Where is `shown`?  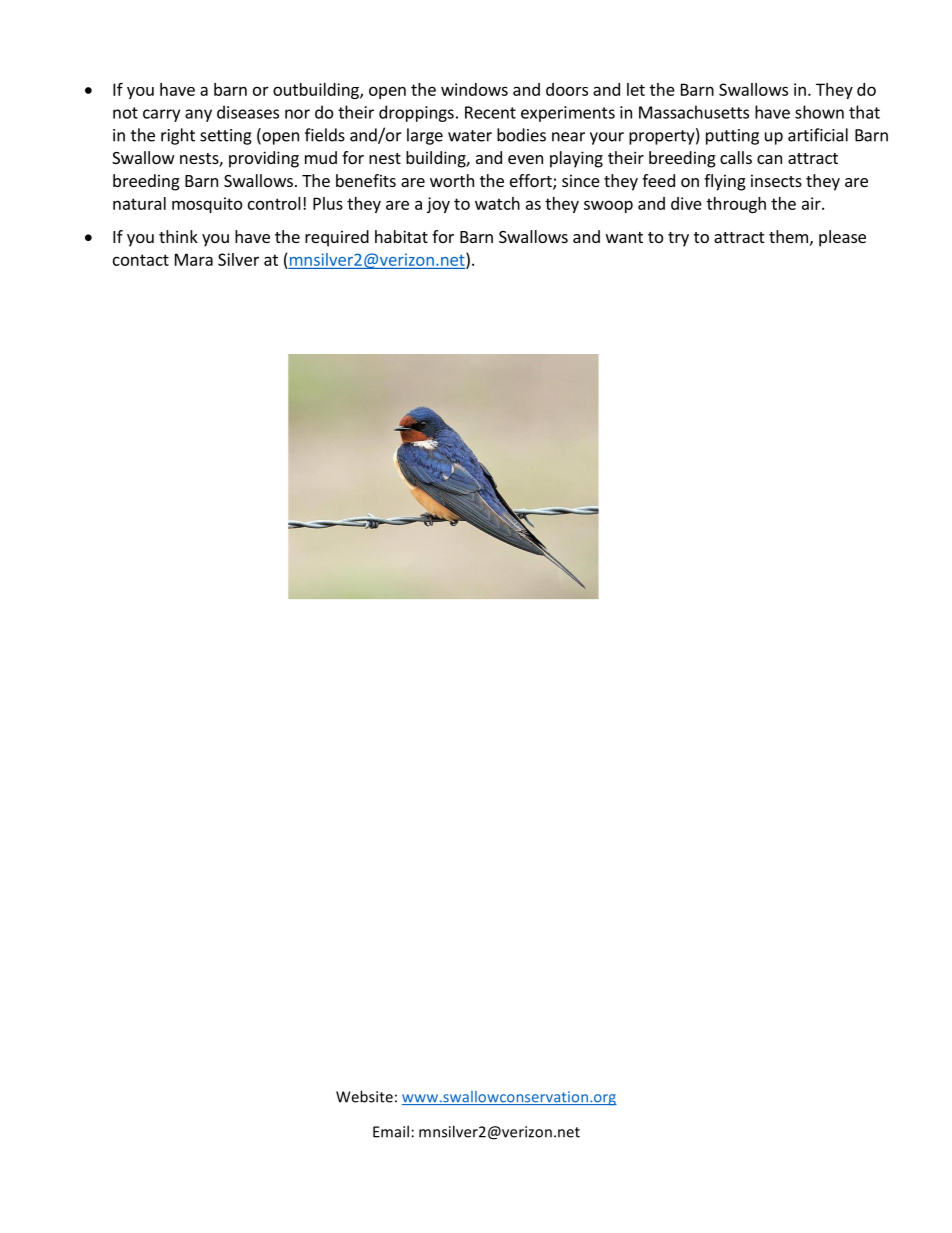 shown is located at coordinates (819, 112).
